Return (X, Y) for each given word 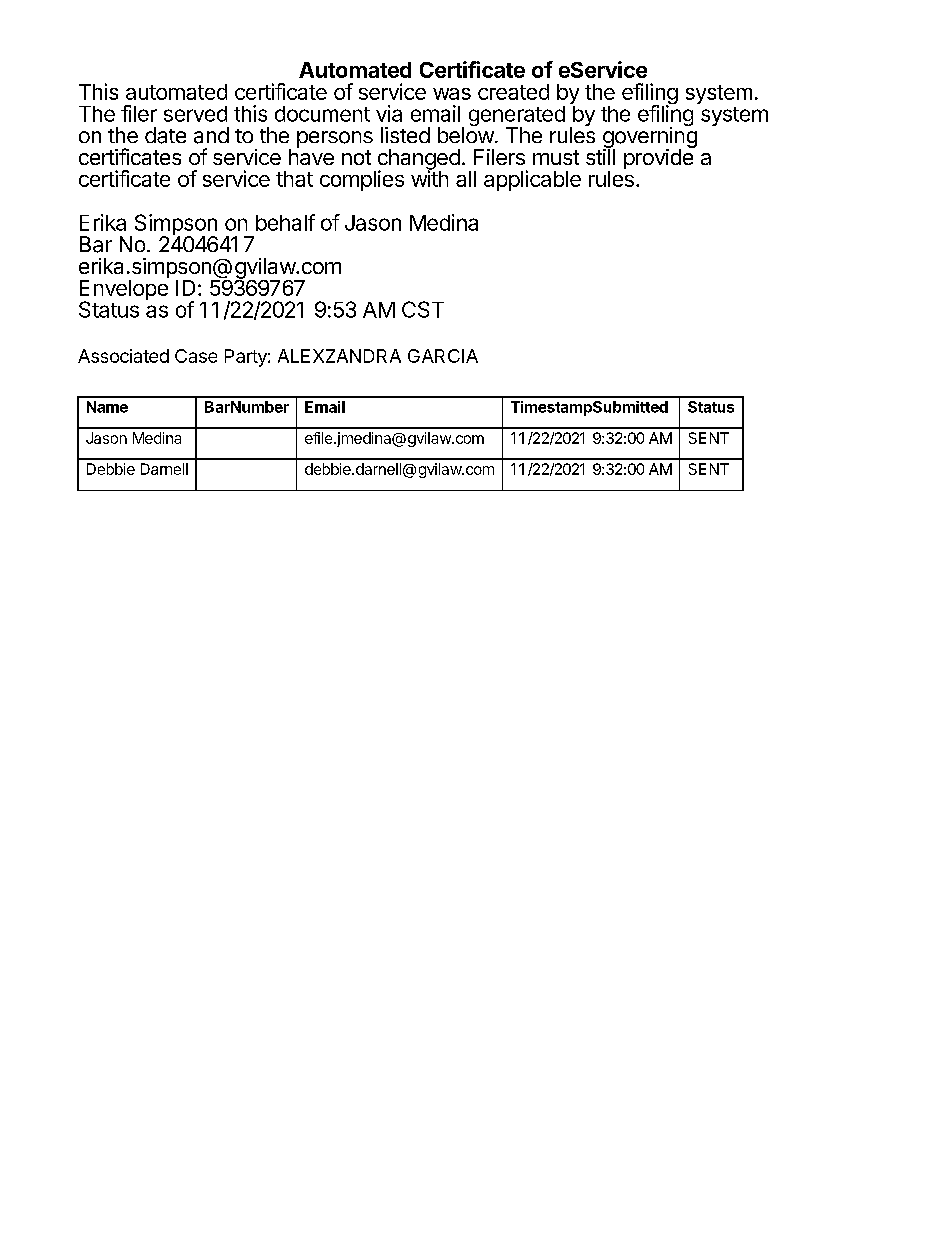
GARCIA (443, 356)
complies (362, 180)
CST (423, 309)
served (195, 114)
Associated (123, 356)
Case (196, 356)
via (389, 113)
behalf (285, 222)
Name (107, 407)
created (513, 92)
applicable (532, 180)
